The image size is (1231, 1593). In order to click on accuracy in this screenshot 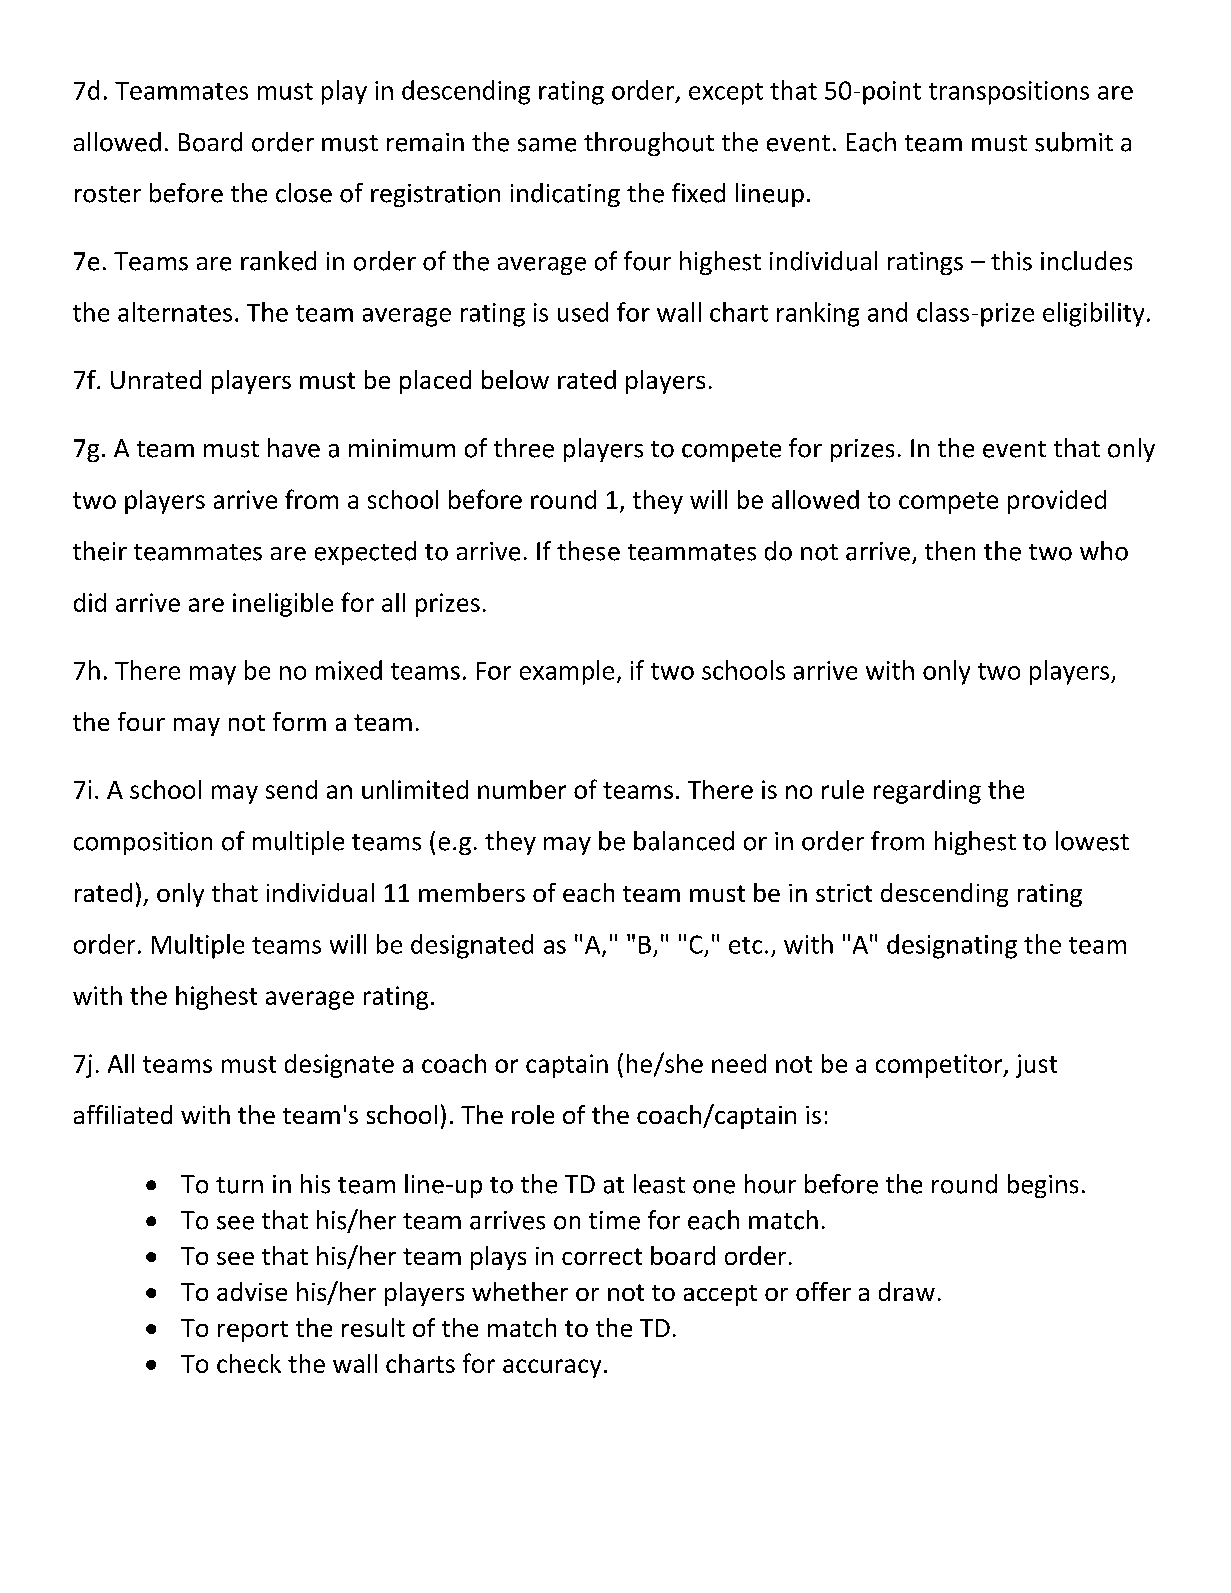, I will do `click(552, 1368)`.
